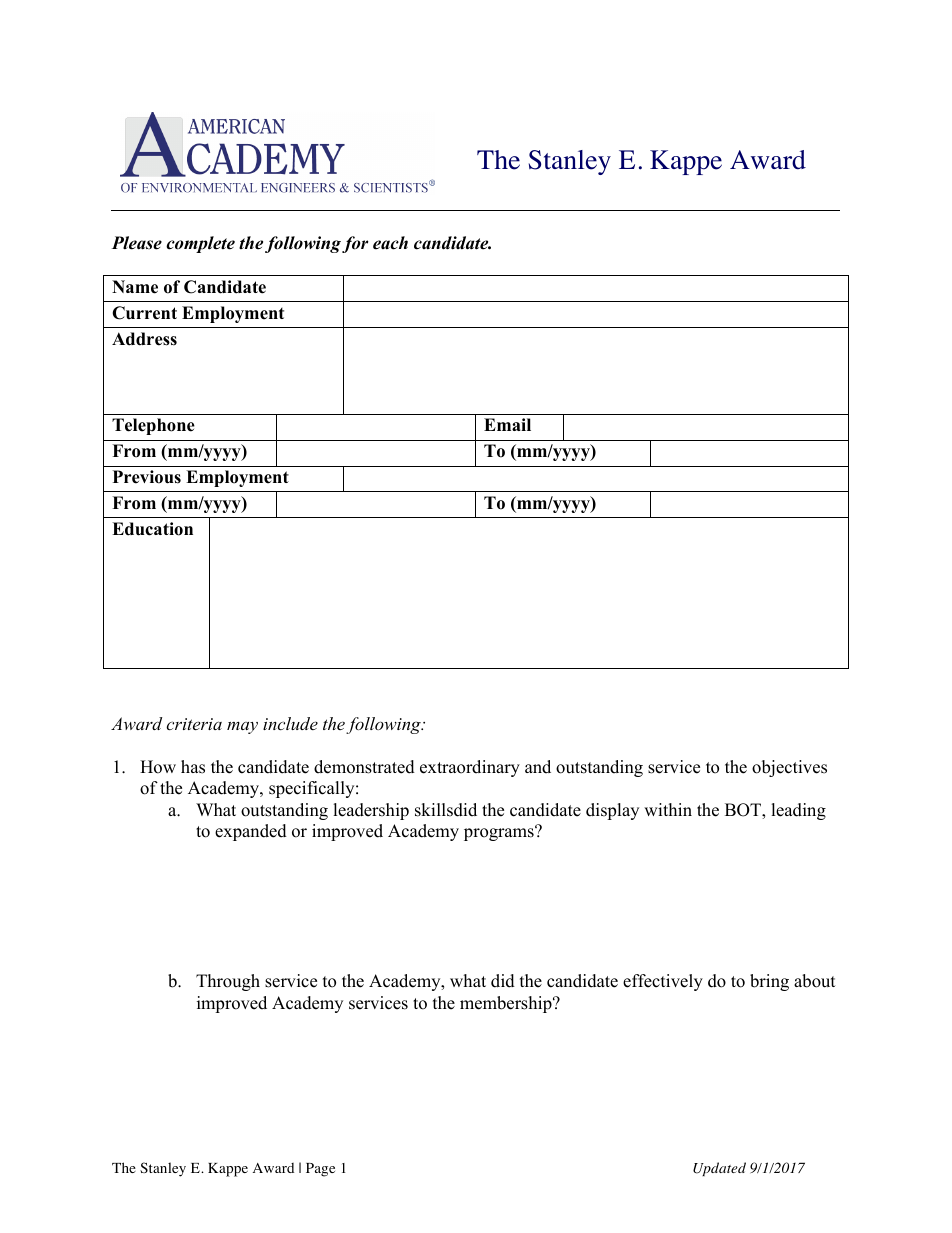 This screenshot has width=952, height=1233. I want to click on for, so click(355, 244).
